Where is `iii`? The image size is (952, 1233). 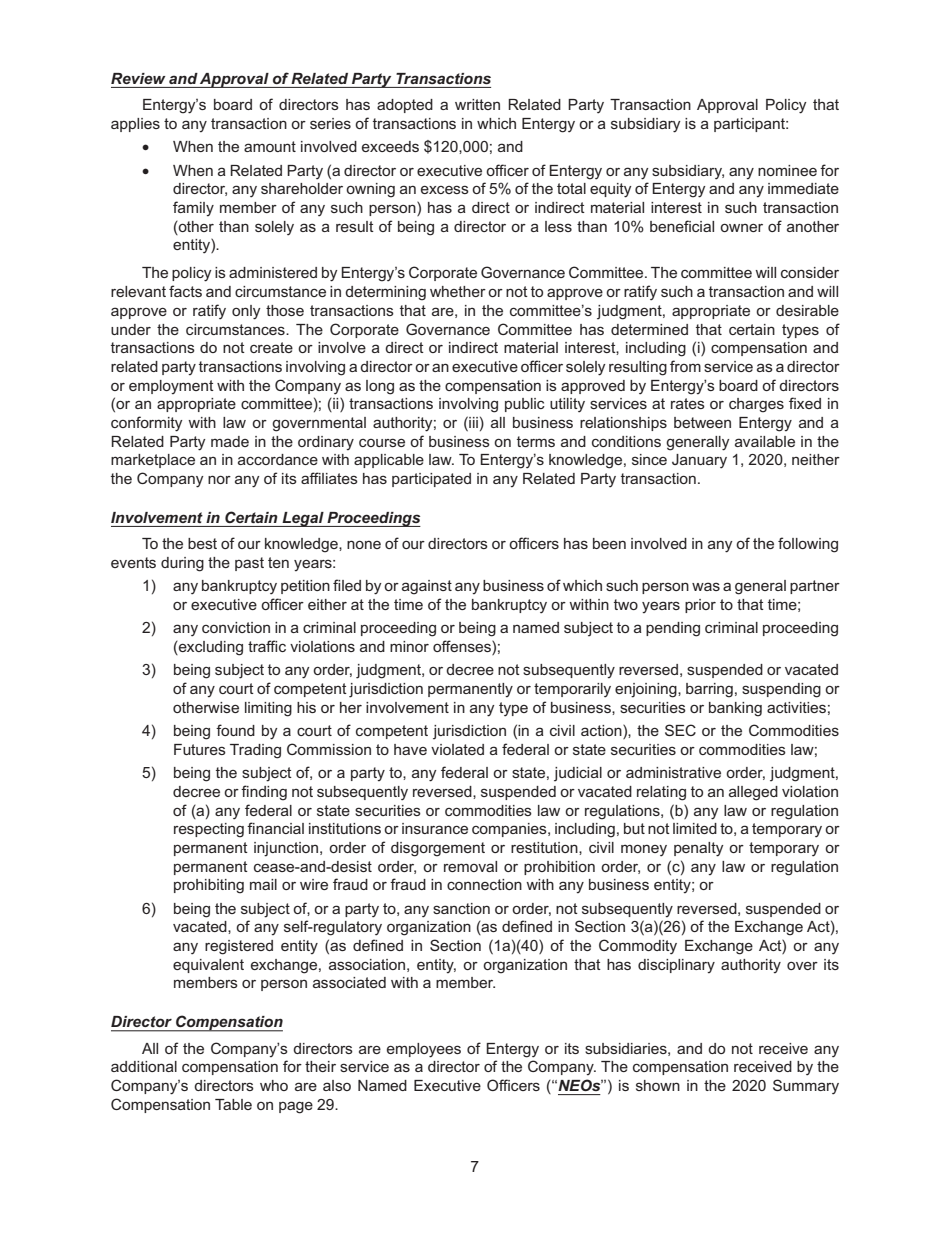 iii is located at coordinates (472, 422).
